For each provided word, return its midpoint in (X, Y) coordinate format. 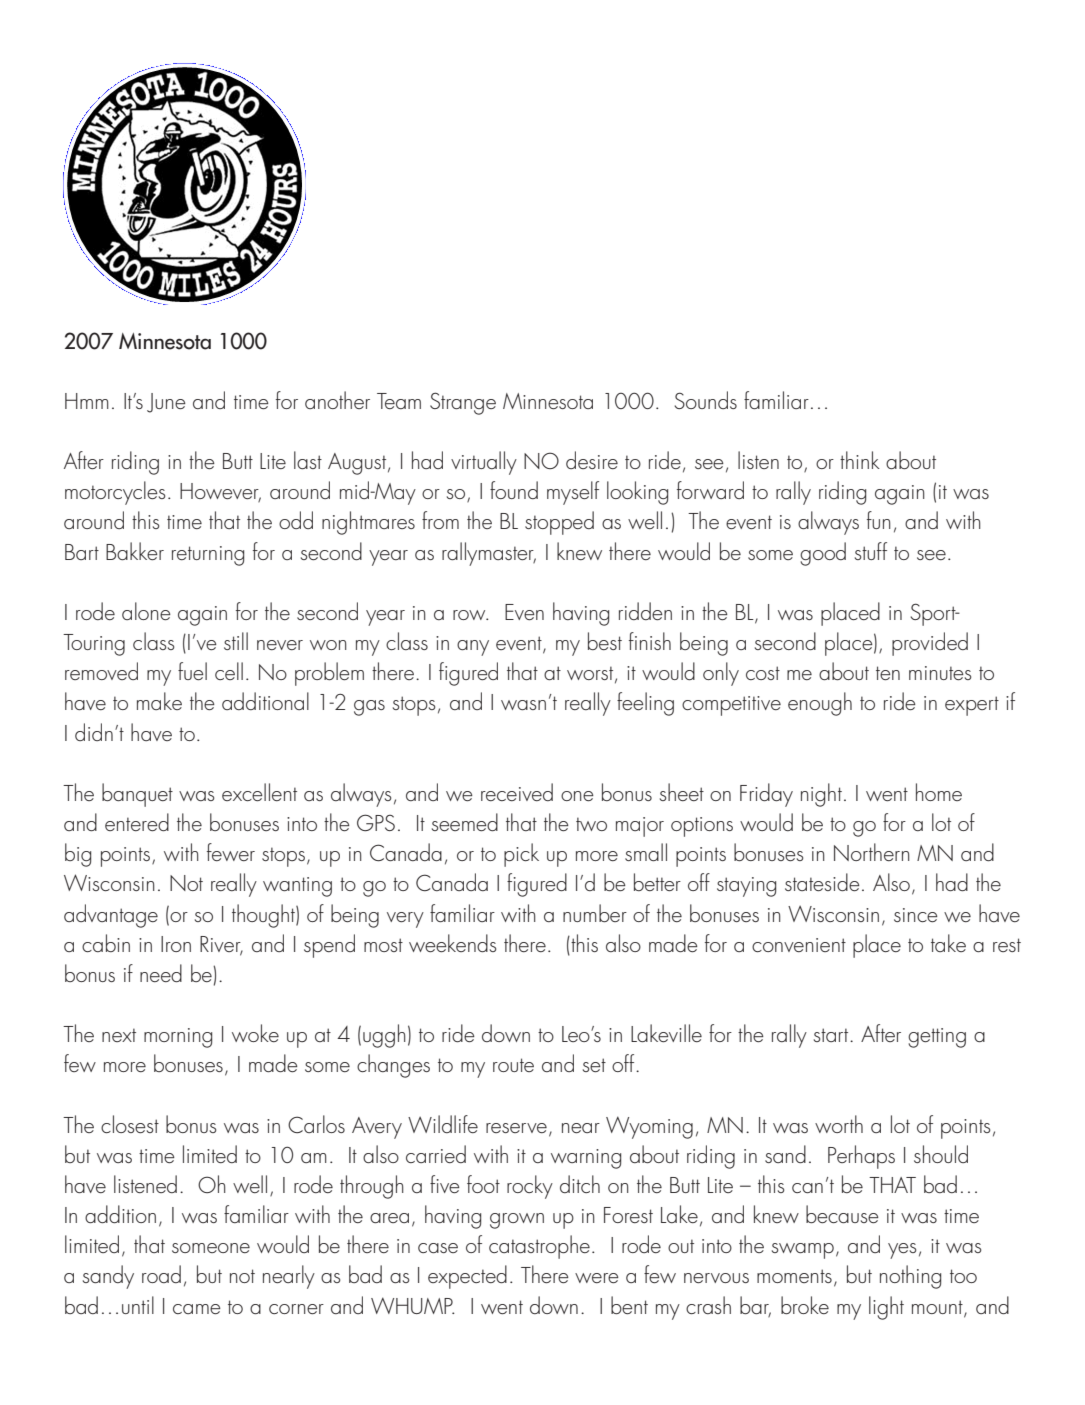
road (161, 1274)
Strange (463, 403)
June (166, 403)
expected (467, 1277)
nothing (910, 1277)
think (860, 460)
